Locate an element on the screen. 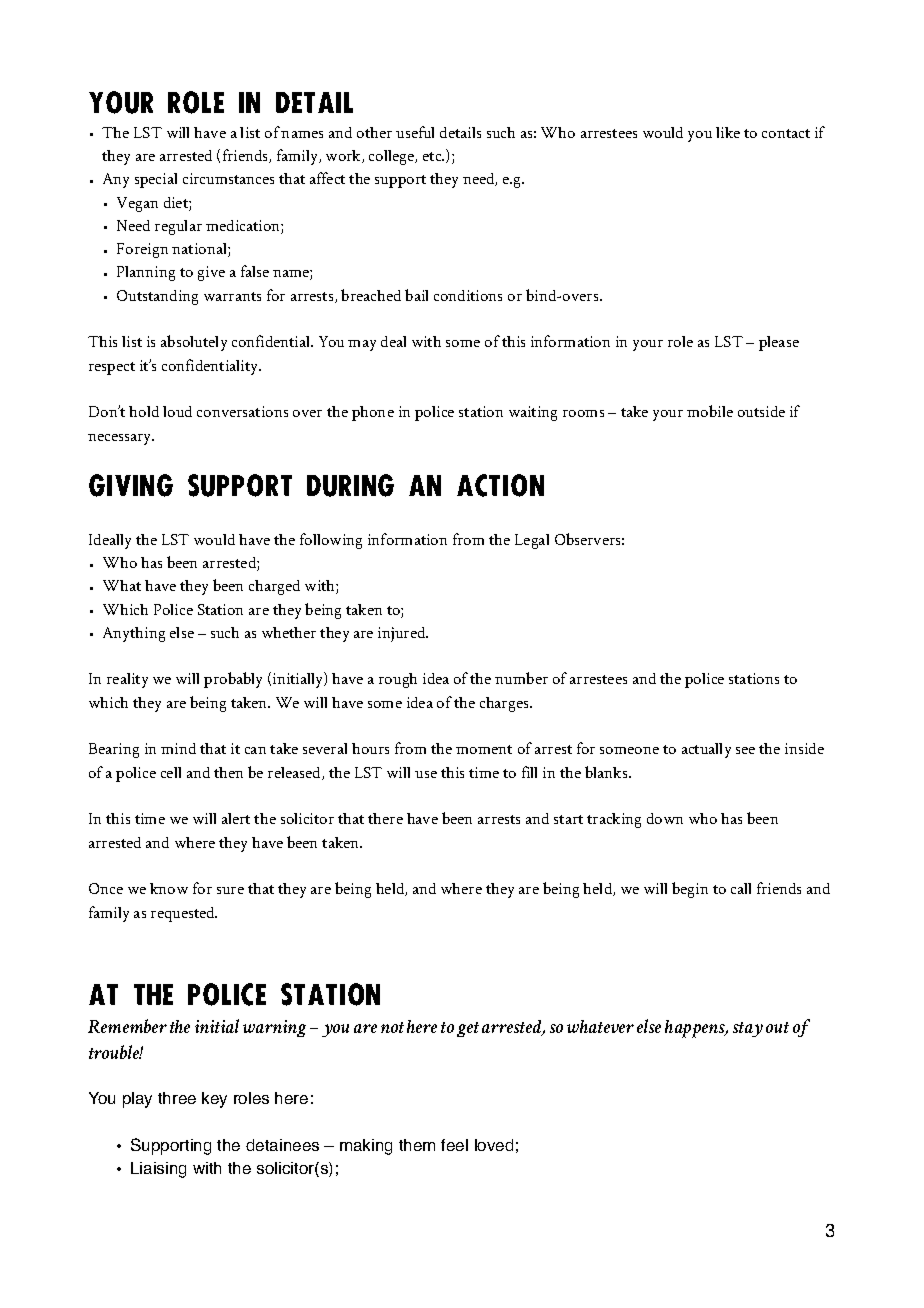 The height and width of the screenshot is (1308, 924). special is located at coordinates (156, 180).
